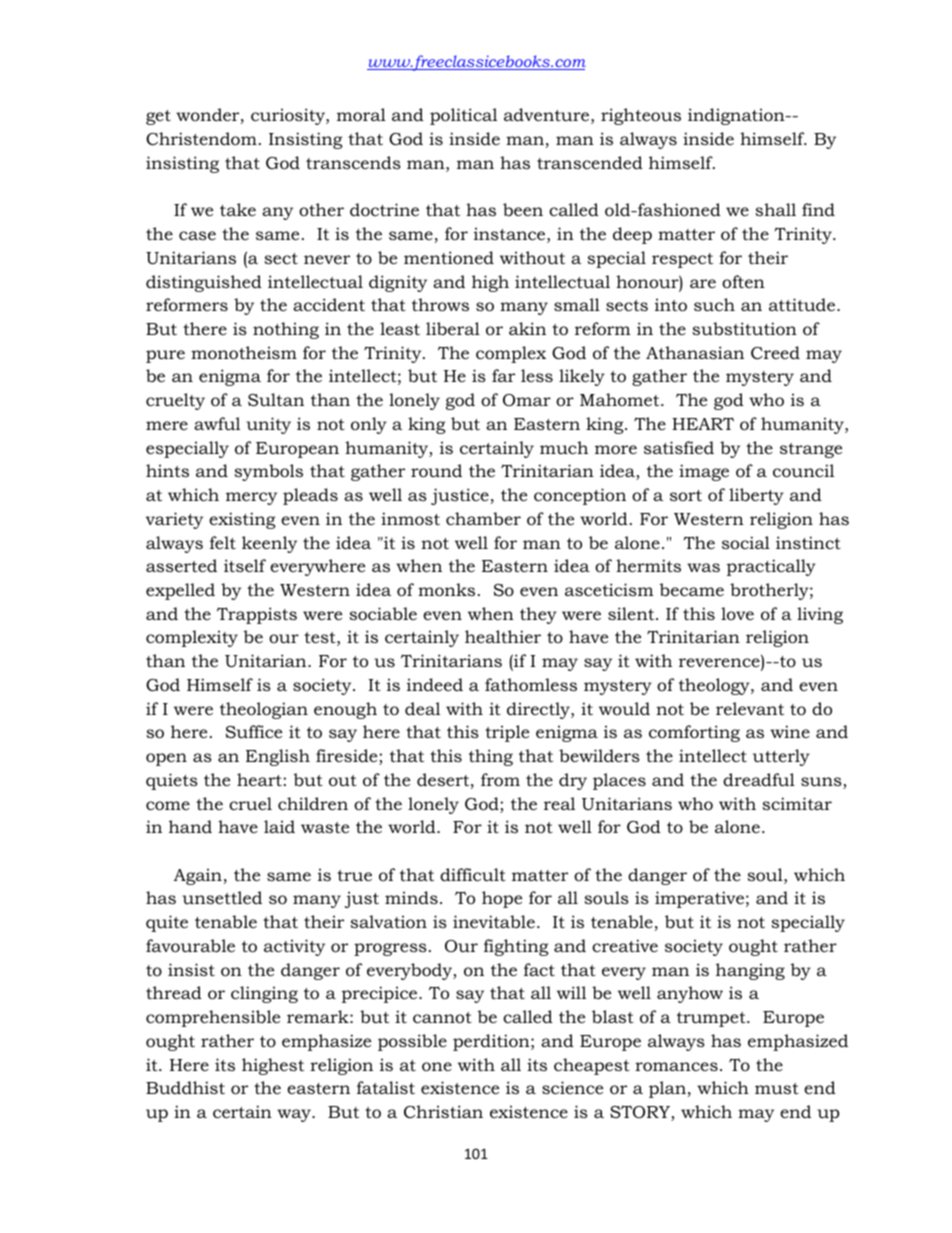 This image has height=1233, width=952. Describe the element at coordinates (238, 209) in the image. I see `take` at that location.
